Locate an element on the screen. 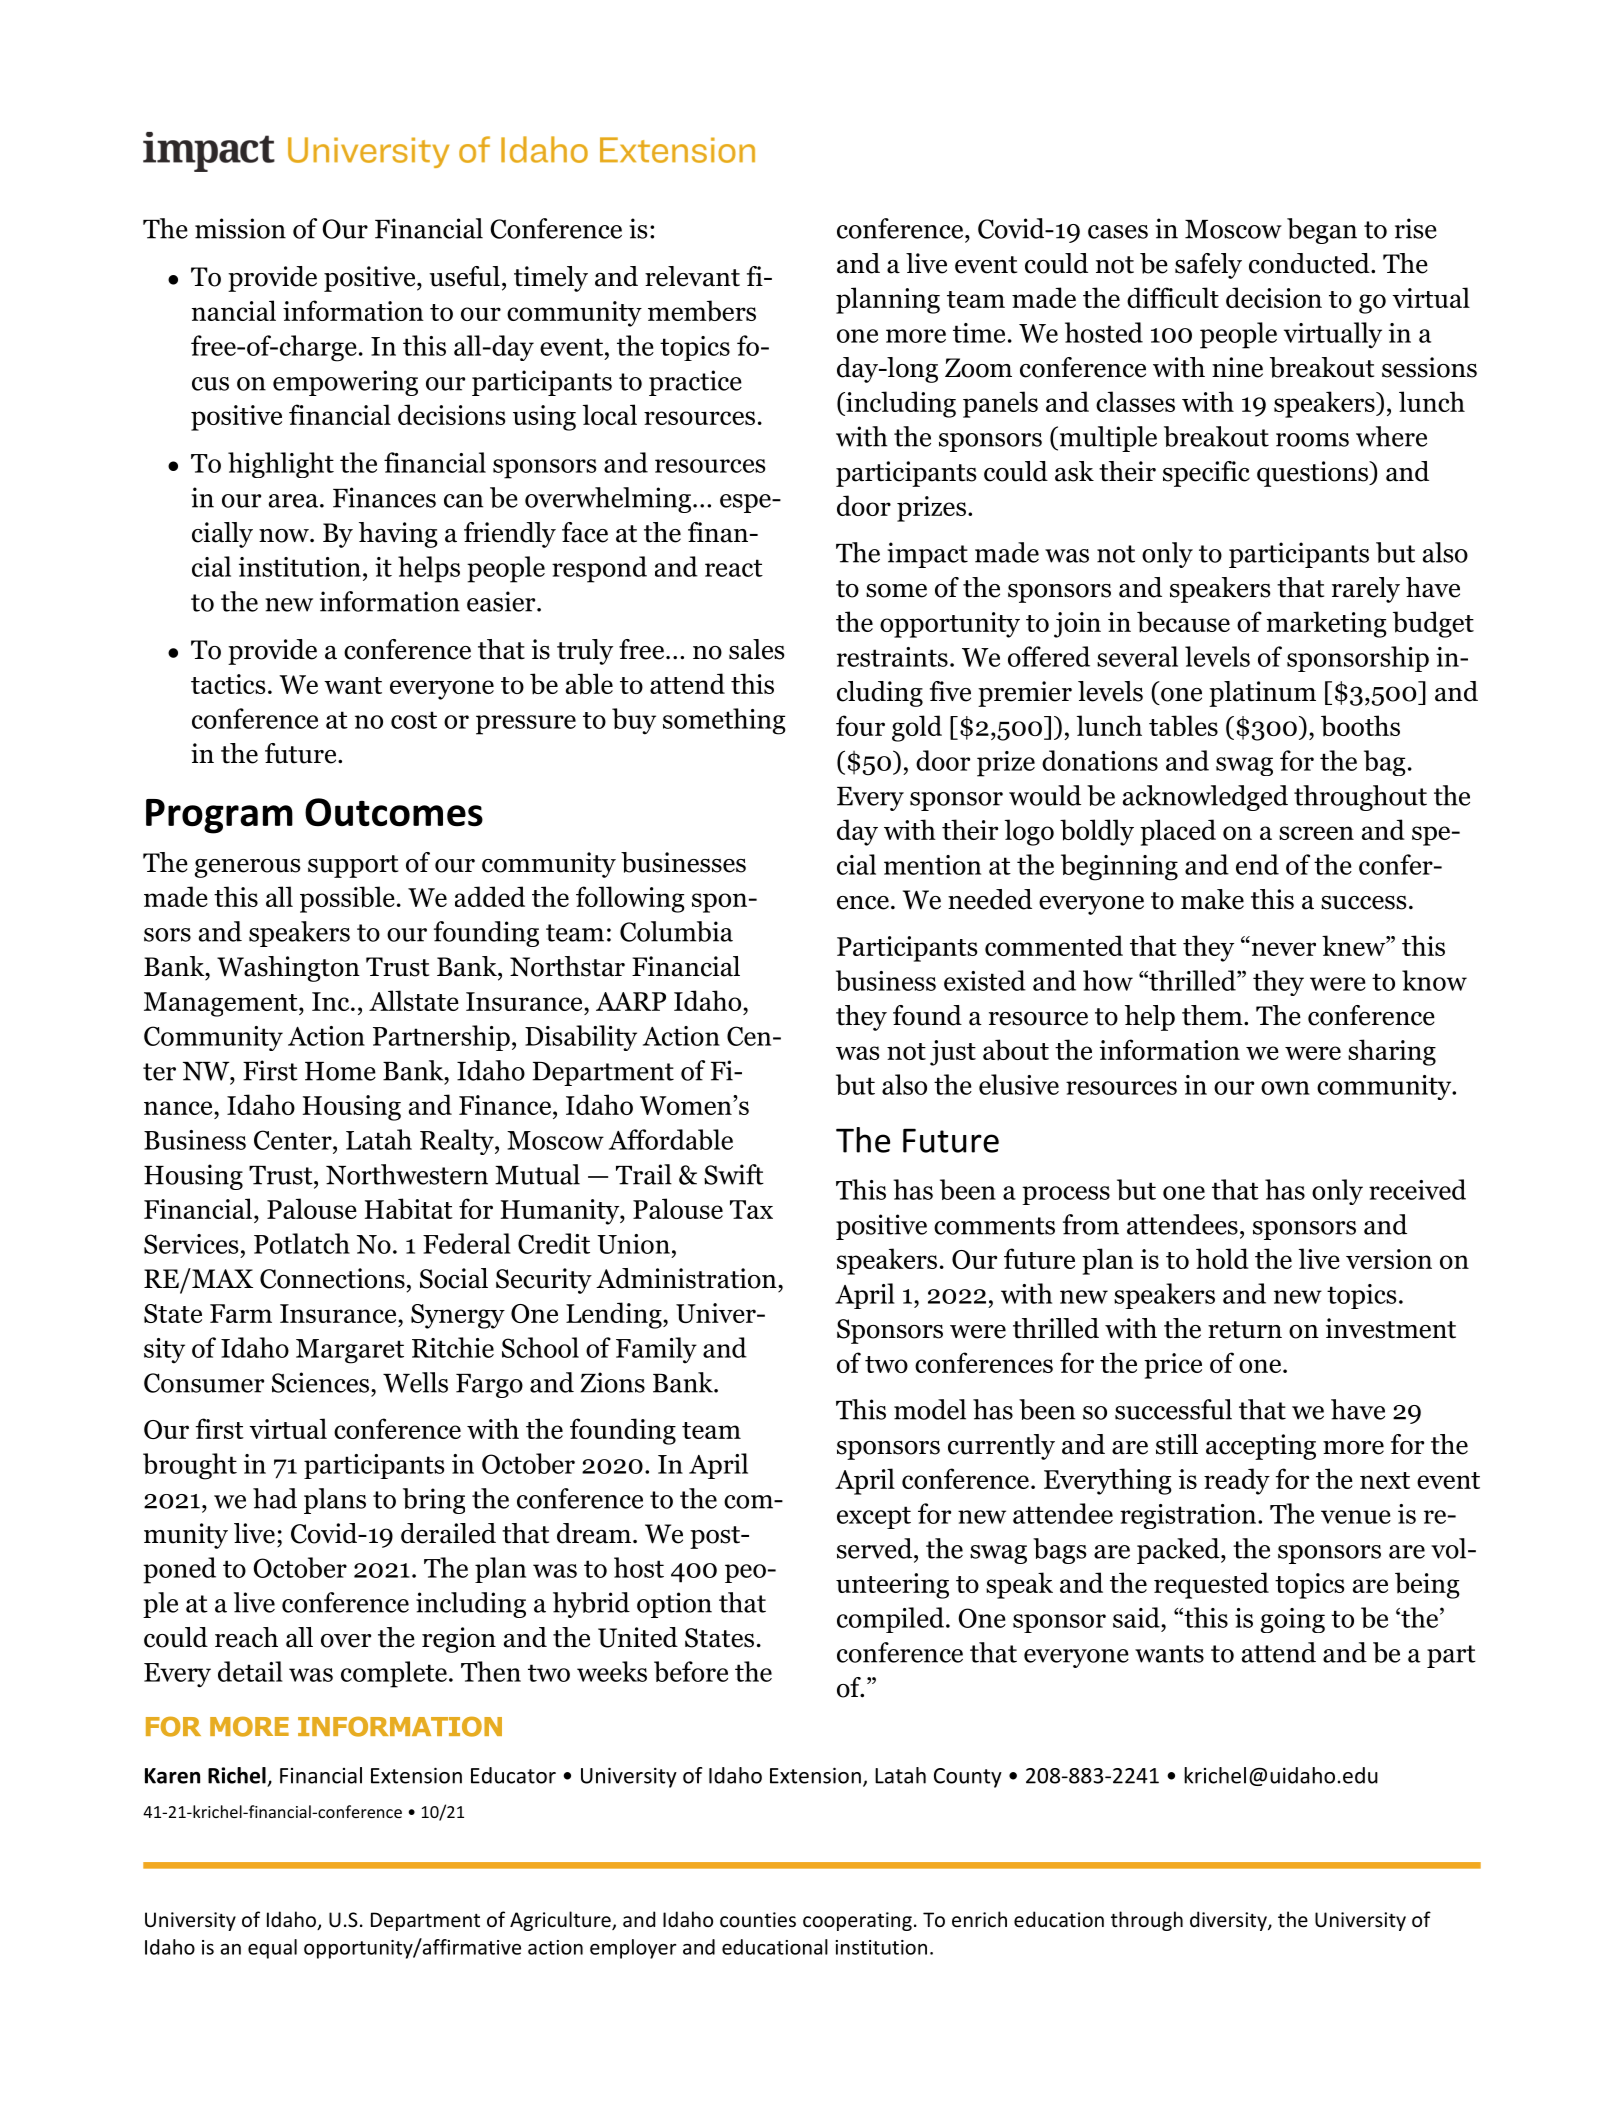 The height and width of the screenshot is (2102, 1624). conducted is located at coordinates (1310, 263).
